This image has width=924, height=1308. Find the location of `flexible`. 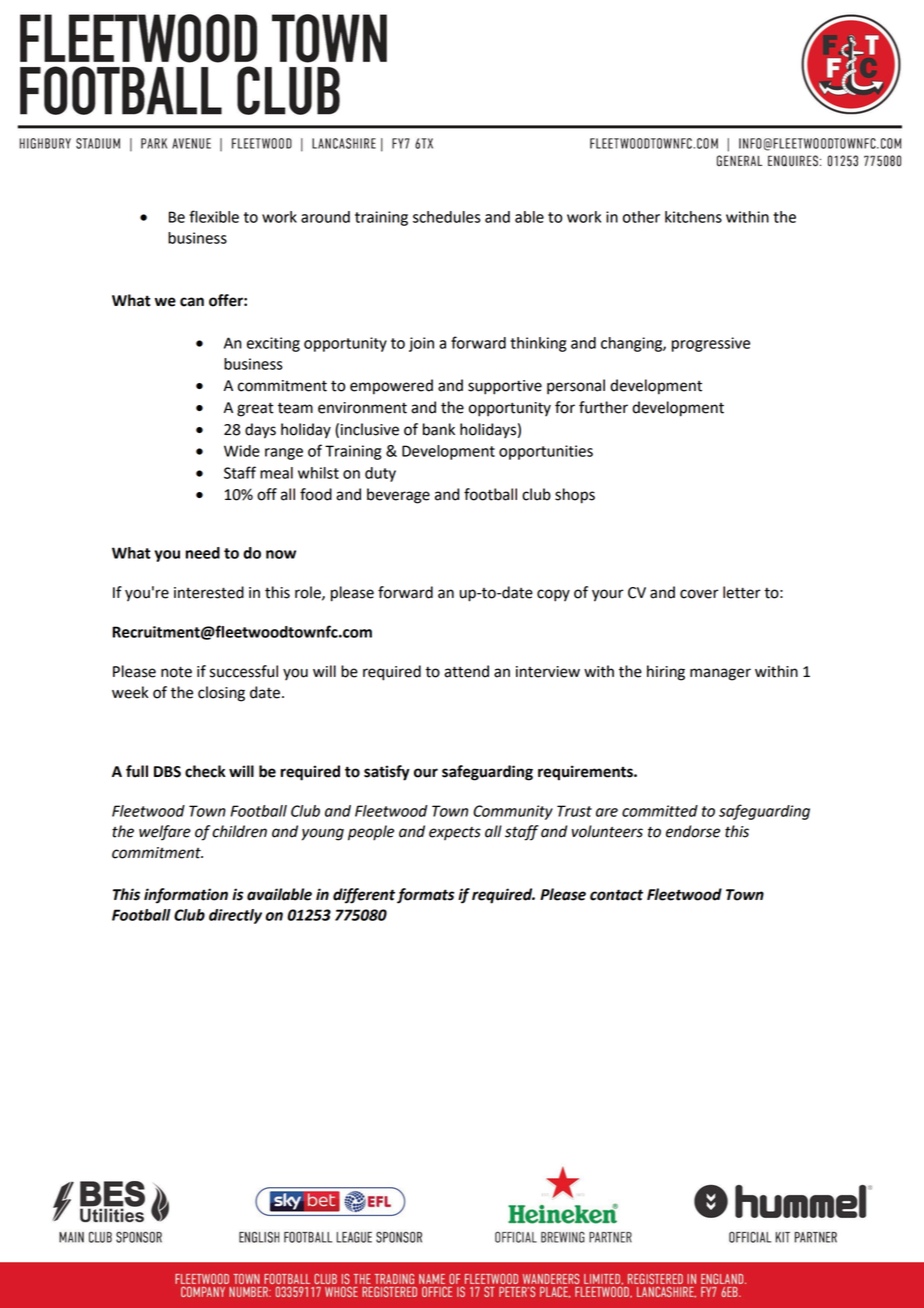

flexible is located at coordinates (214, 216).
